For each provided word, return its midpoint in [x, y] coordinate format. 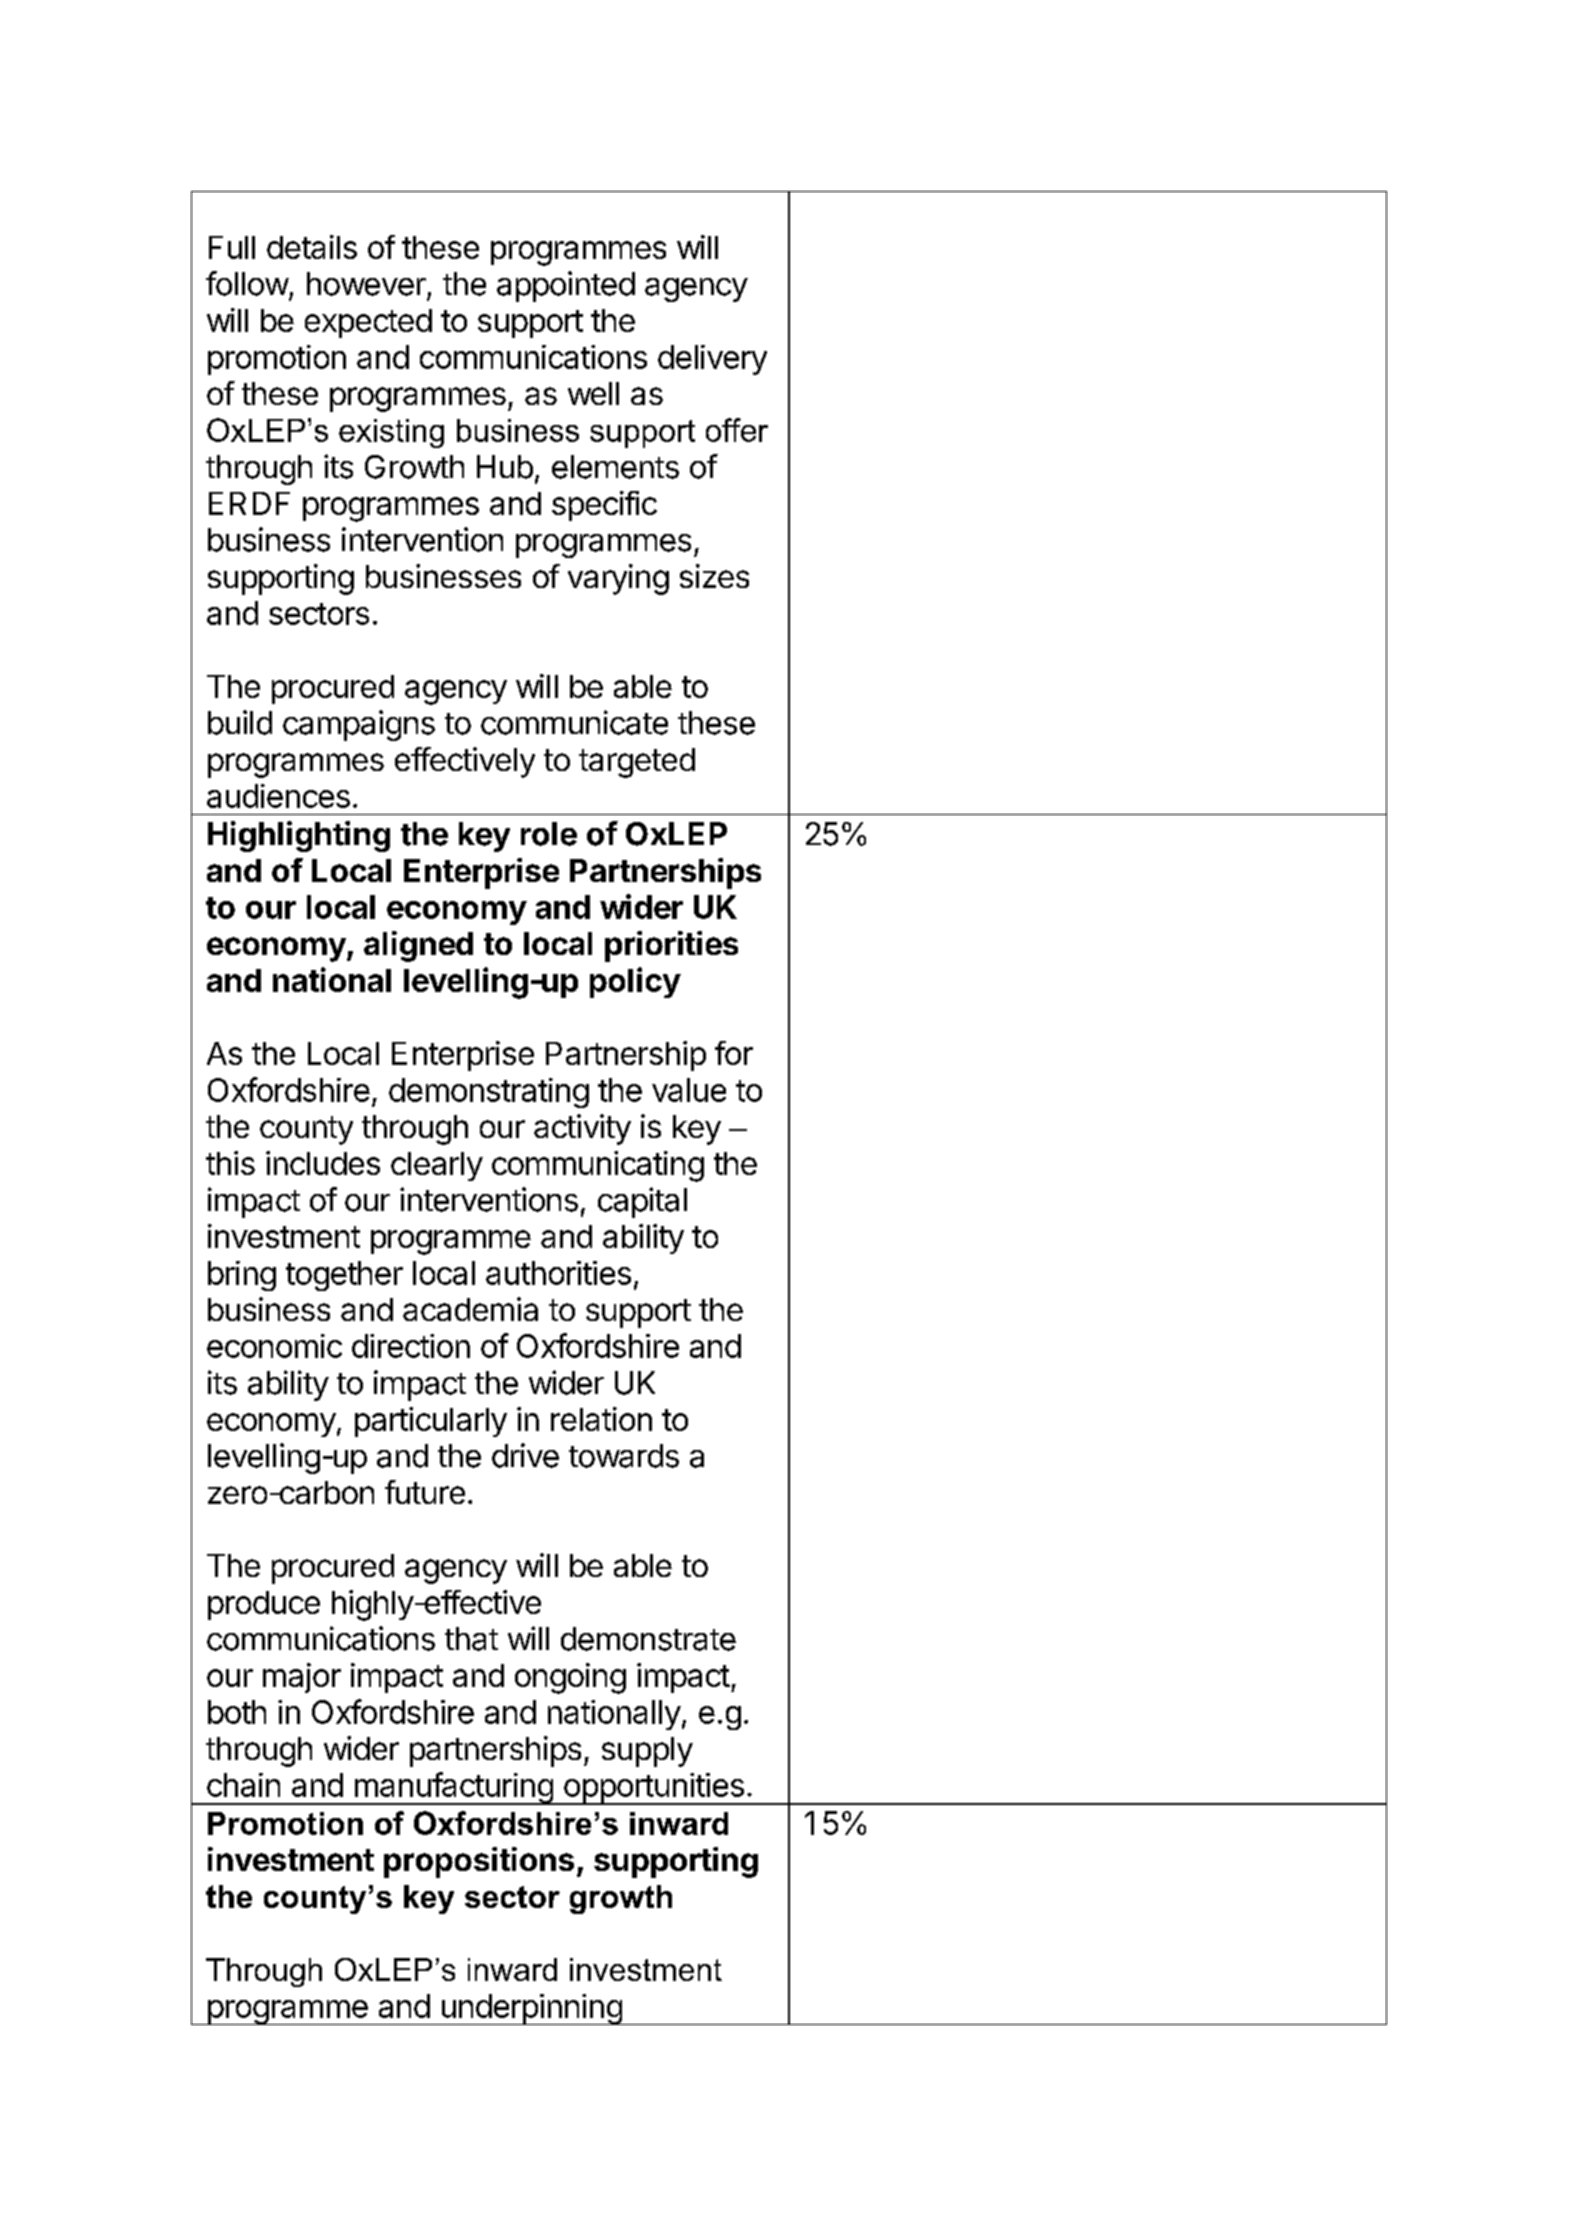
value [689, 1090]
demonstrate [648, 1639]
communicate [574, 722]
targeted [637, 763]
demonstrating [489, 1093]
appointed [566, 286]
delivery [712, 360]
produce [264, 1605]
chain [243, 1785]
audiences [278, 796]
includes [323, 1163]
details [312, 247]
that [471, 1639]
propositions [479, 1862]
